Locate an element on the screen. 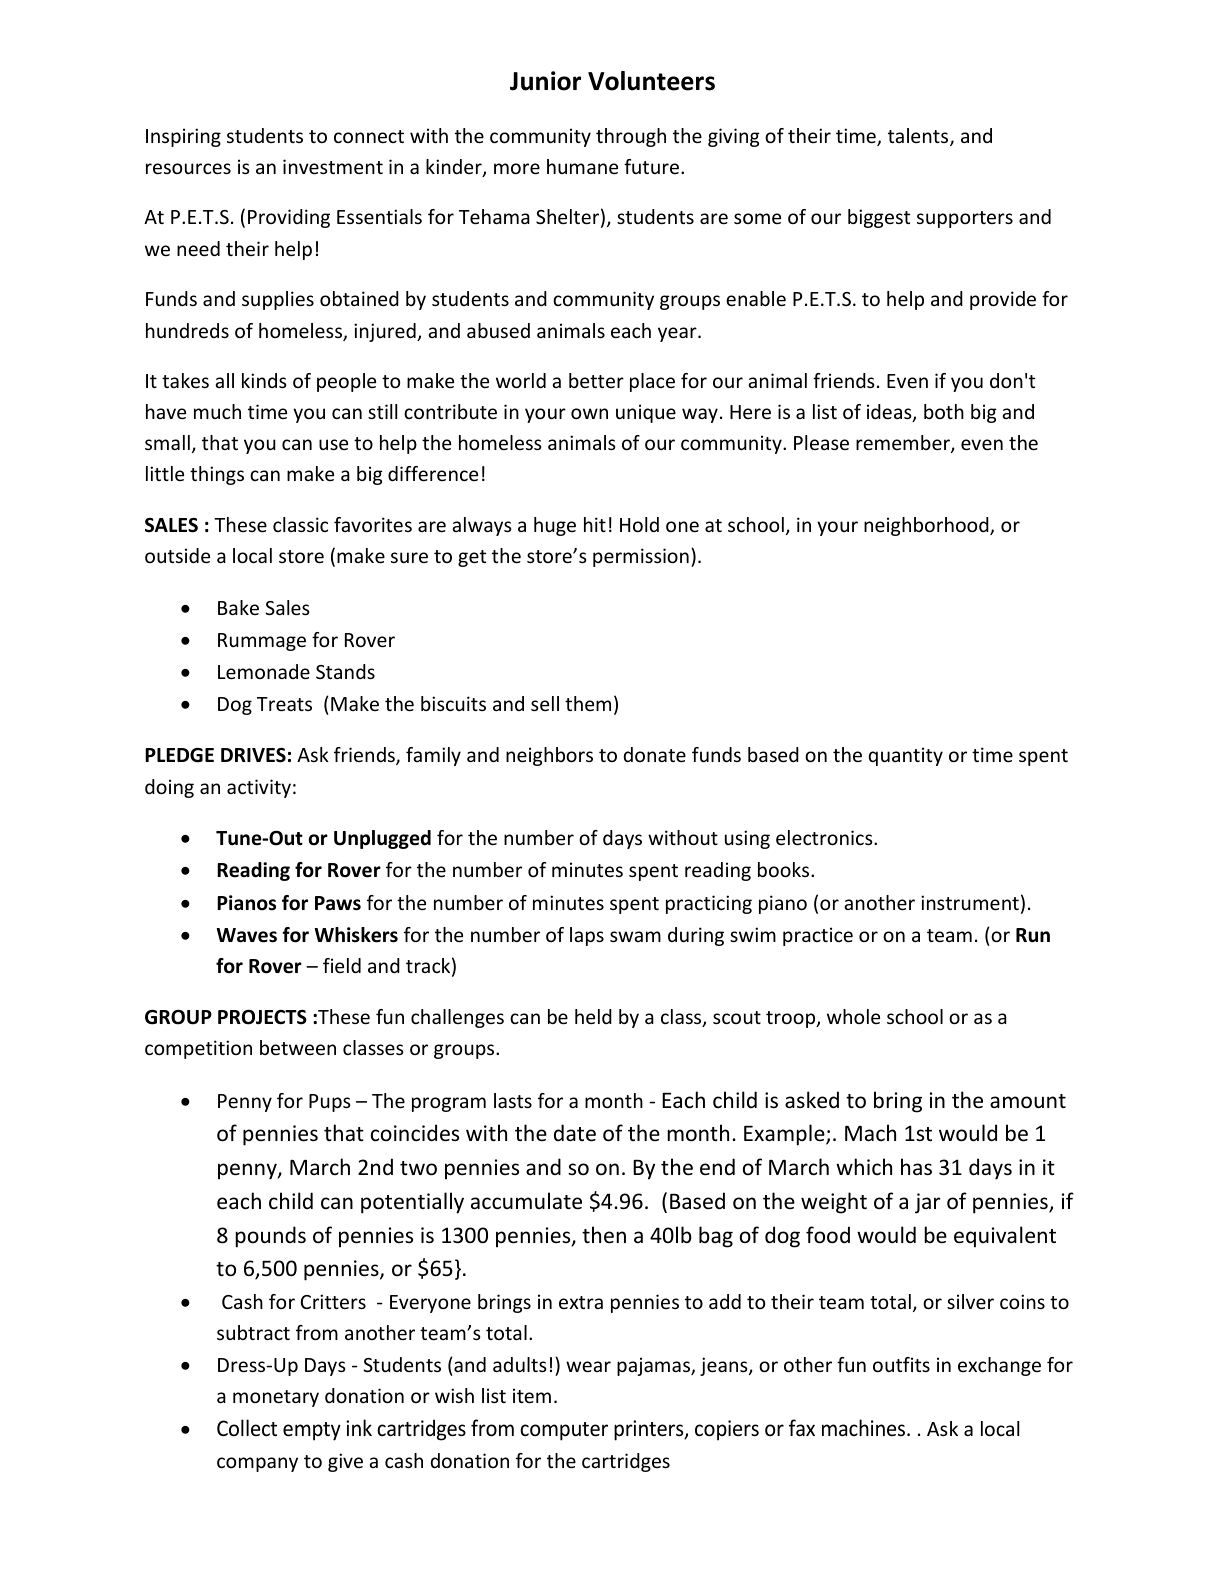  Rummage is located at coordinates (262, 642).
